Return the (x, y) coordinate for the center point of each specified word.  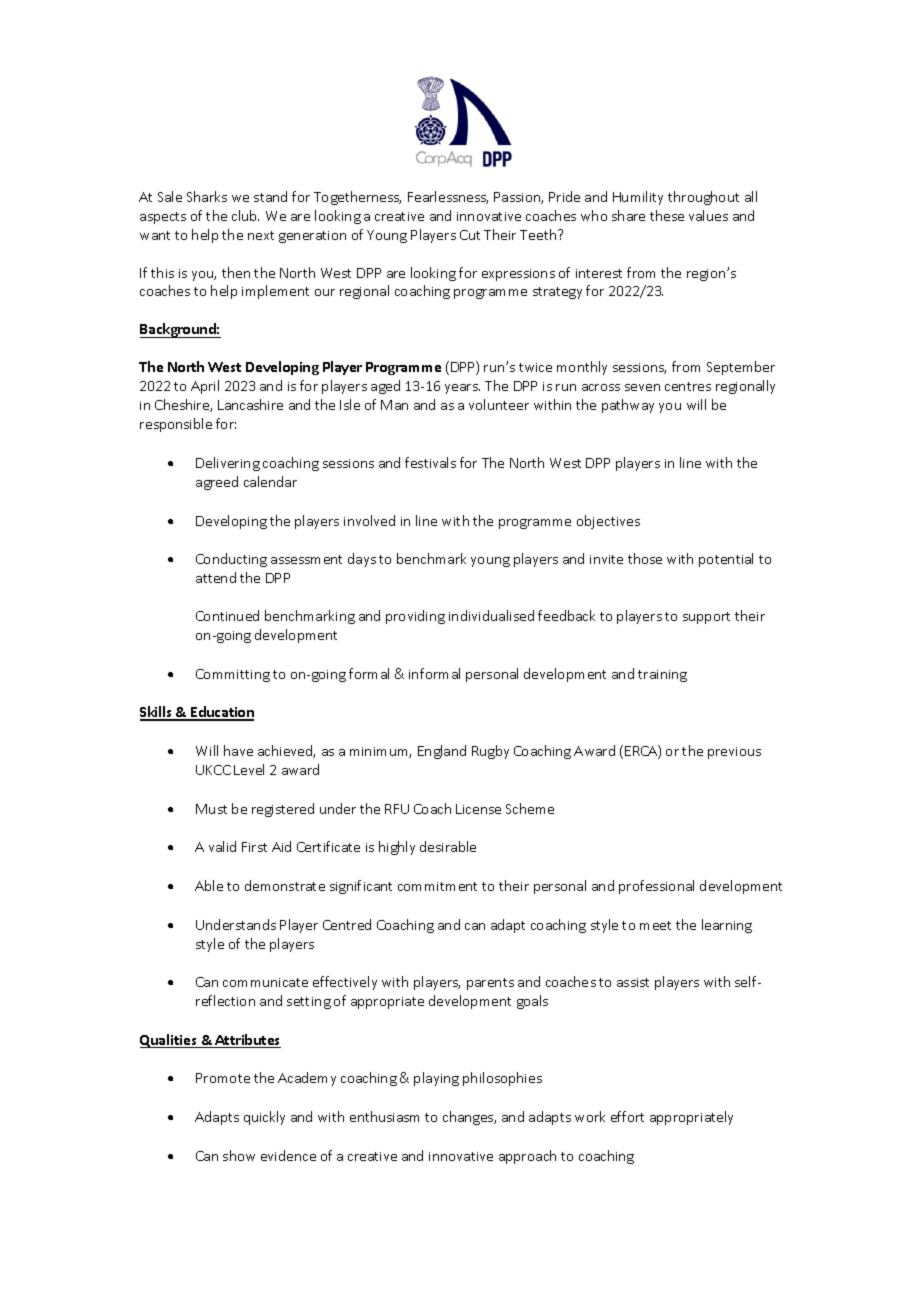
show (239, 1155)
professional (656, 887)
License (478, 809)
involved (369, 520)
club (245, 215)
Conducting (231, 560)
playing (436, 1079)
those (645, 558)
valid (222, 846)
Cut (470, 235)
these (667, 215)
